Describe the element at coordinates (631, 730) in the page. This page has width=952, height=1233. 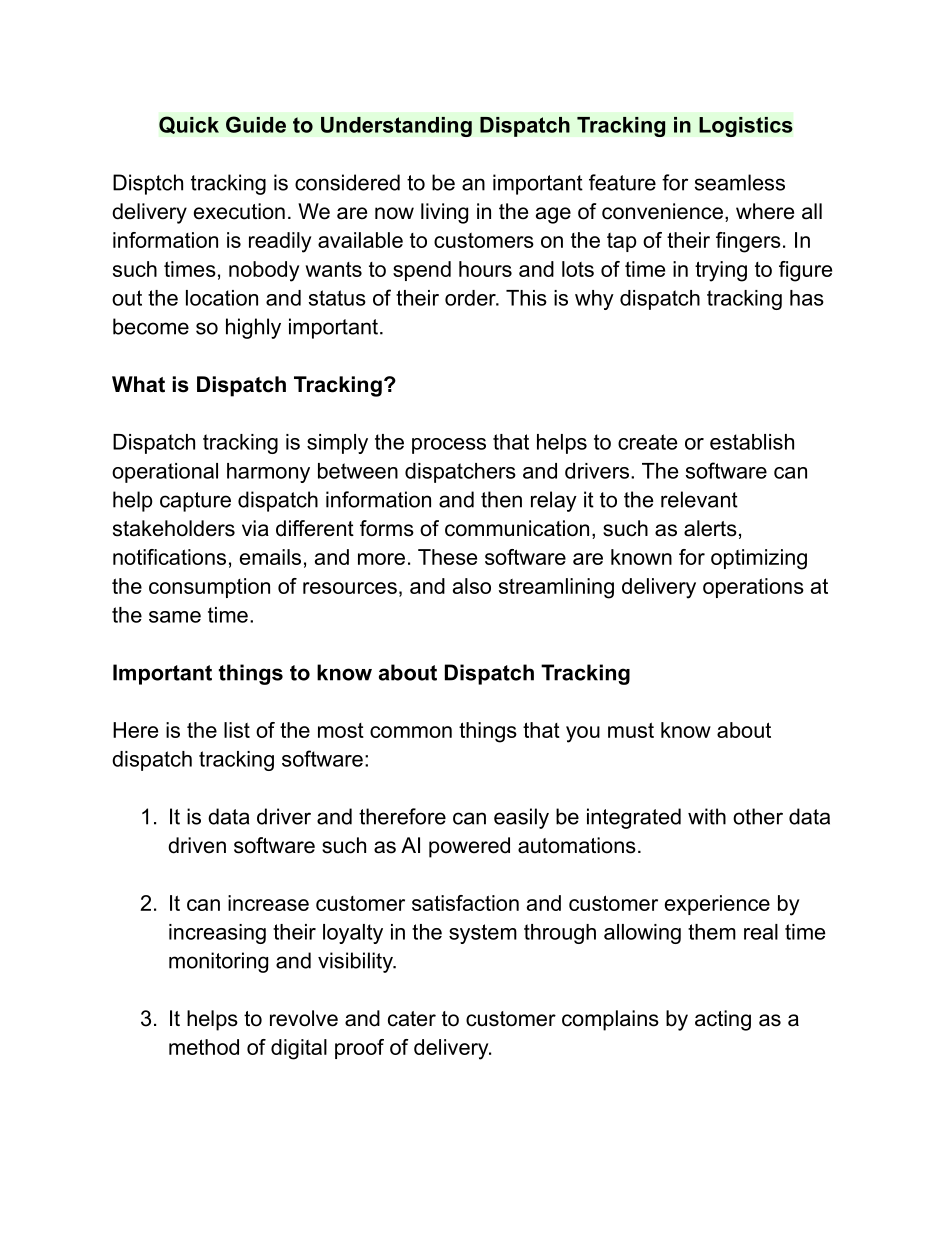
I see `must` at that location.
